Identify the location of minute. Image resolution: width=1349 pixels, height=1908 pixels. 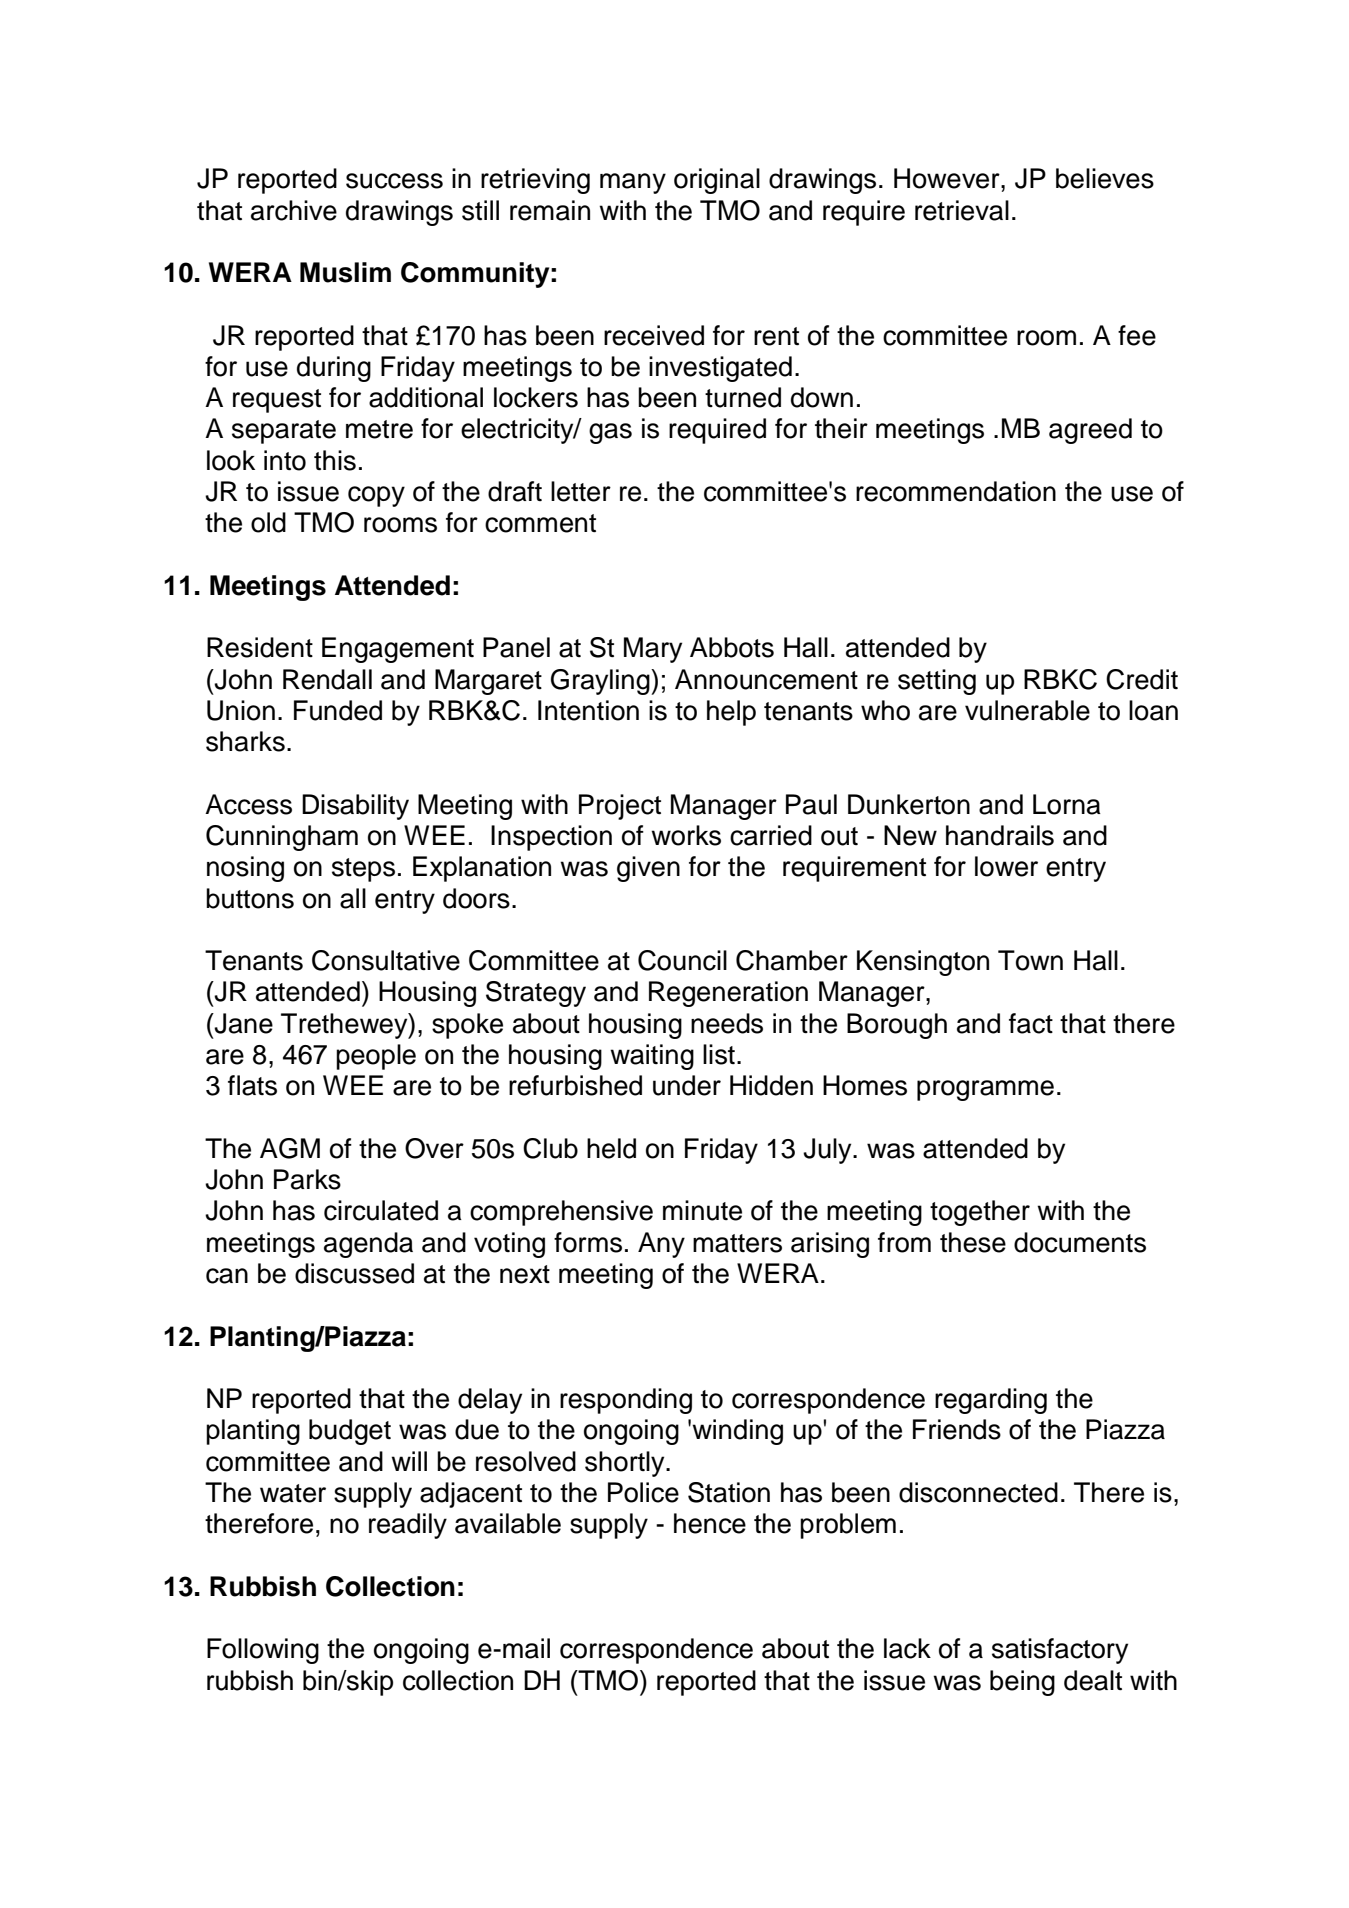
(702, 1210).
